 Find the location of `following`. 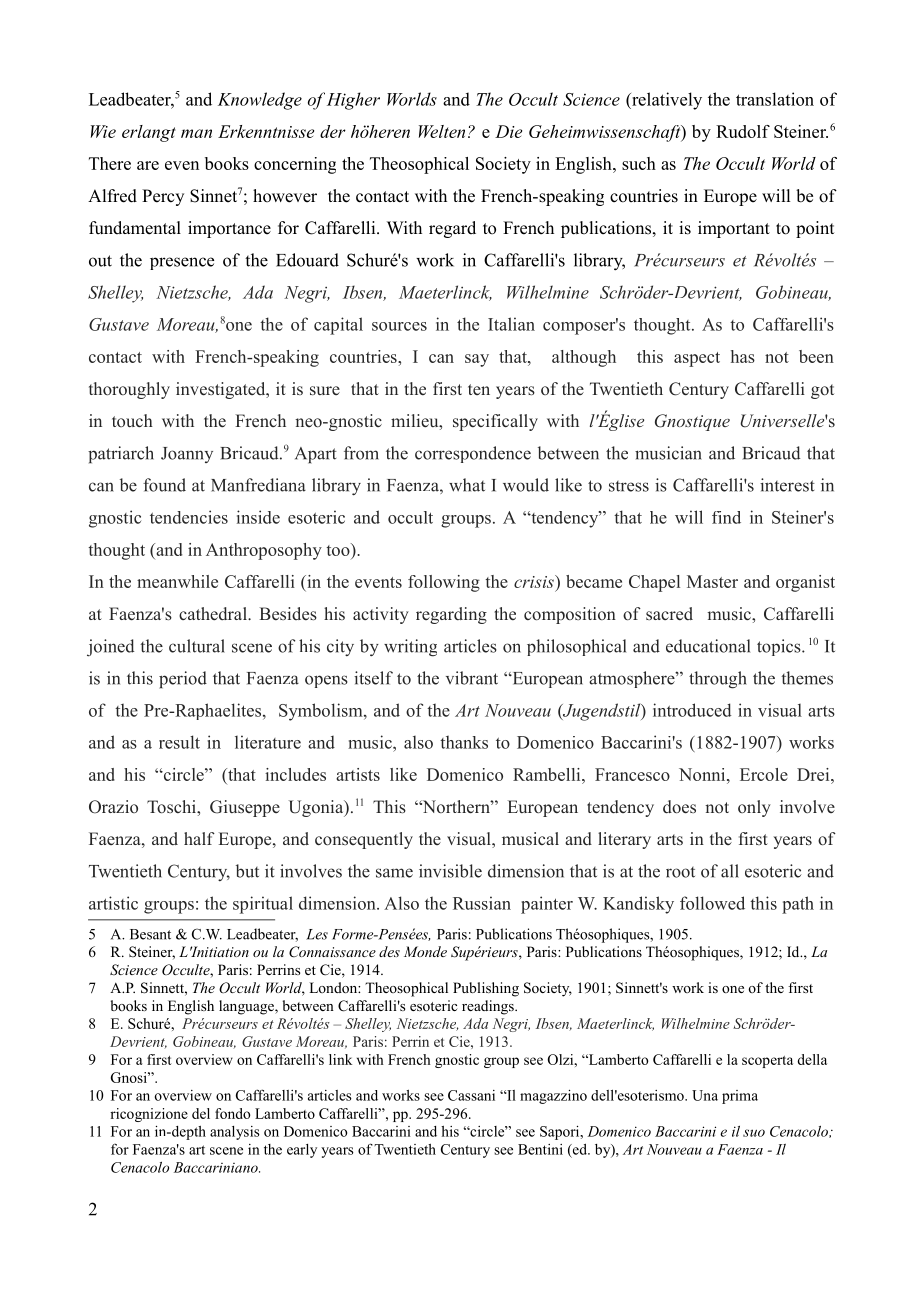

following is located at coordinates (444, 583).
